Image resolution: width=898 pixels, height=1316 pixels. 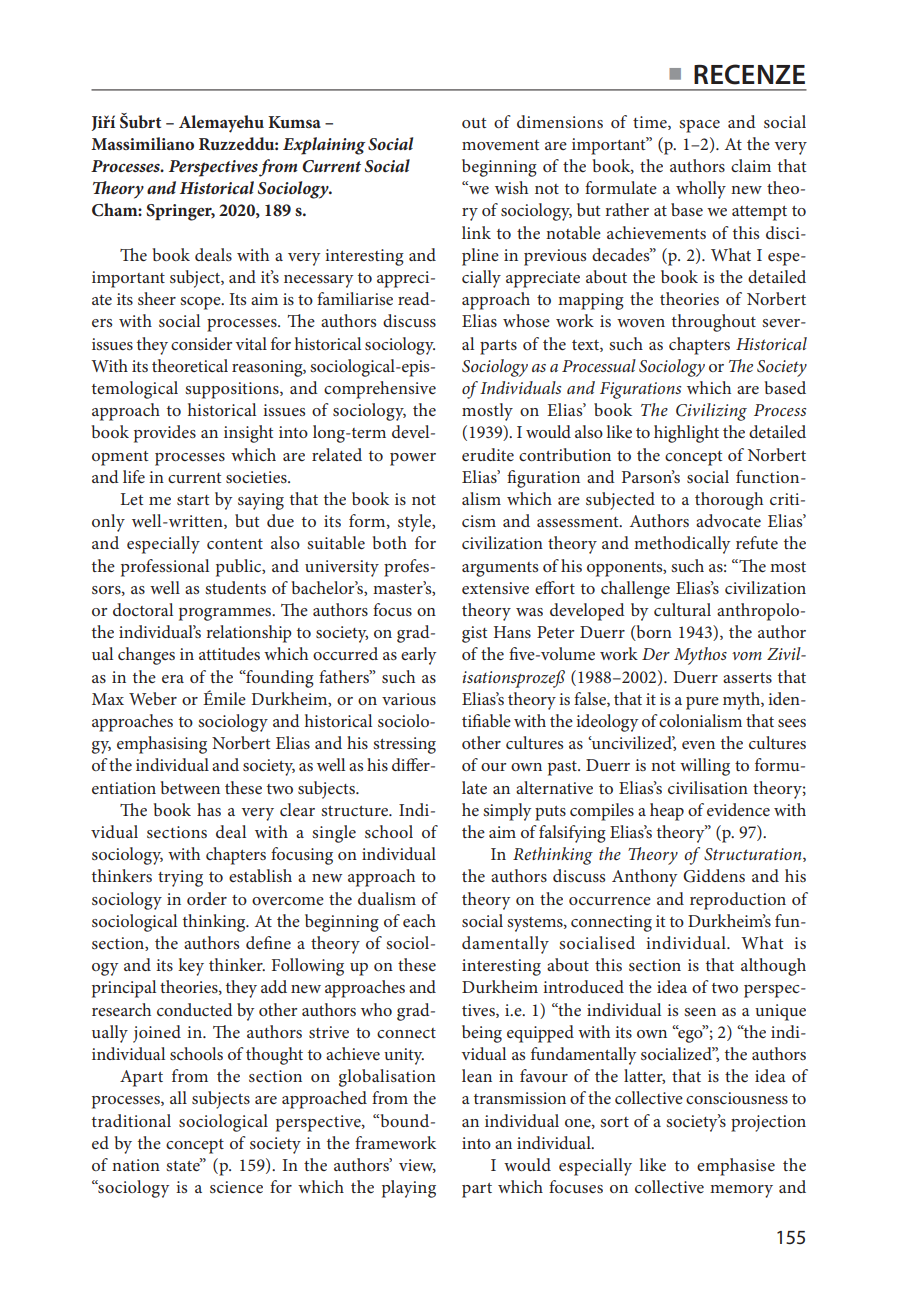 What do you see at coordinates (417, 1166) in the image?
I see `view` at bounding box center [417, 1166].
